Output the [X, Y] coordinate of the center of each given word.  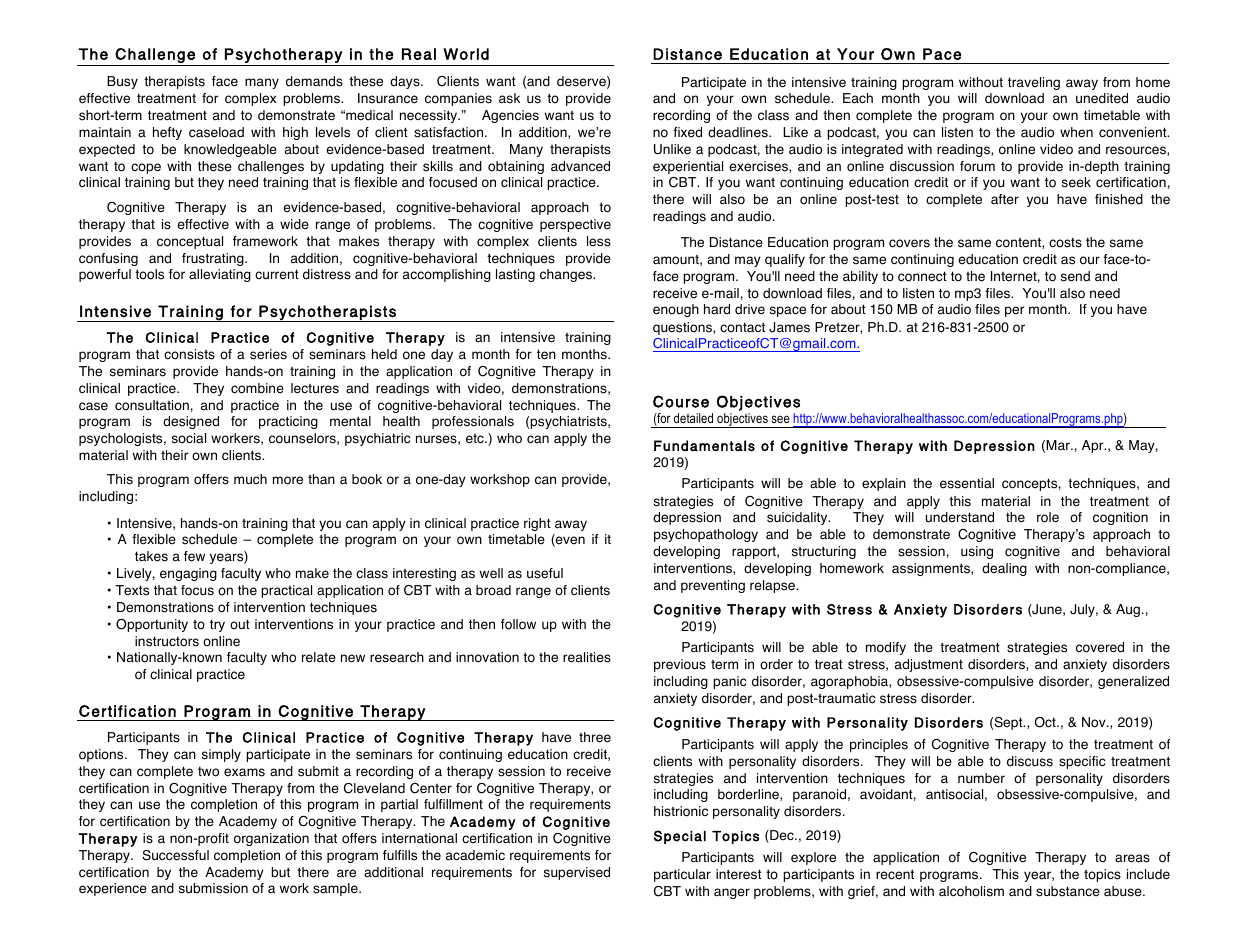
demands [314, 81]
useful [545, 573]
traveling [1034, 83]
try [217, 625]
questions [683, 328]
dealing [1004, 569]
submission [213, 888]
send [1075, 276]
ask [509, 98]
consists [189, 354]
